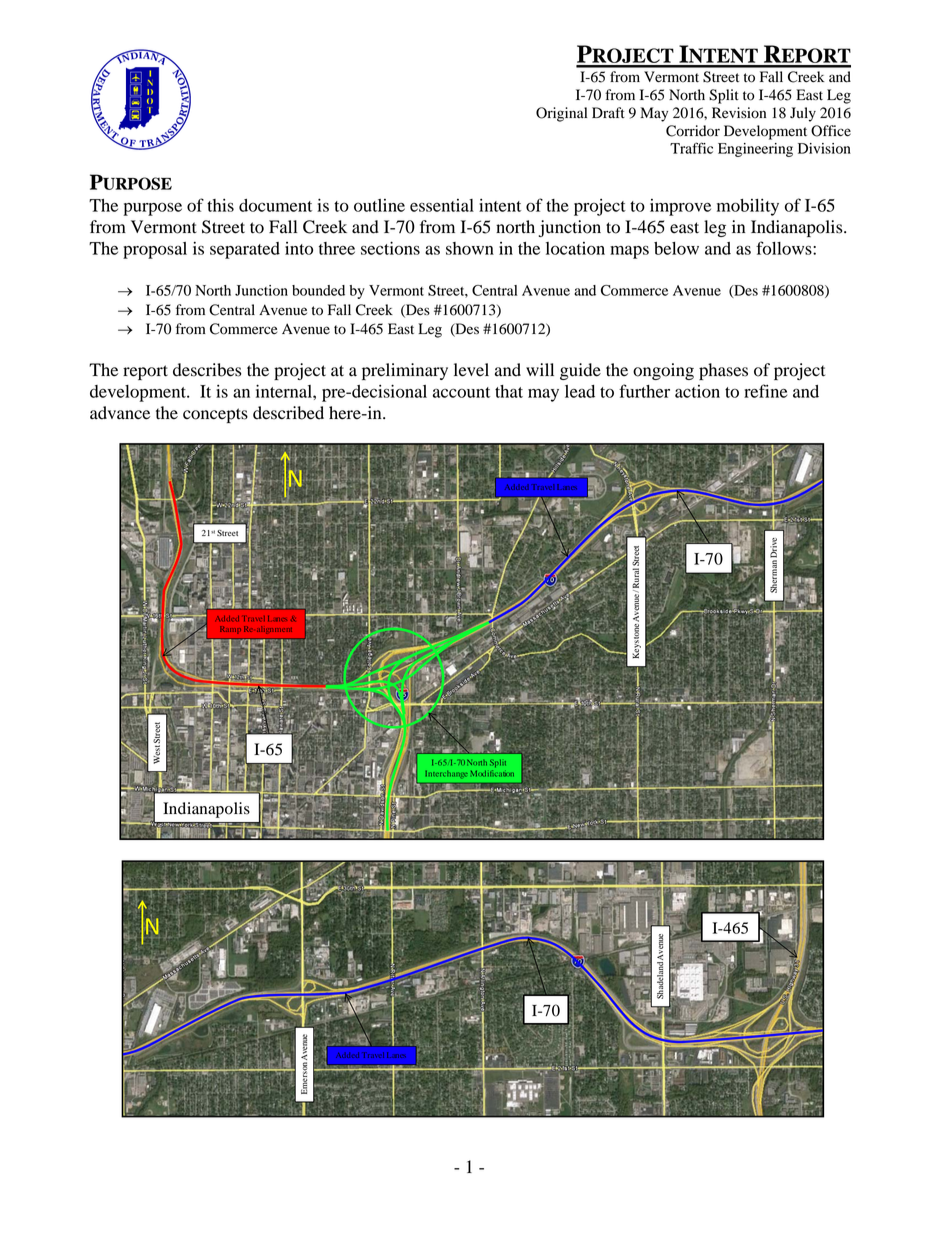 The image size is (952, 1233). Describe the element at coordinates (446, 774) in the image. I see `Interchange` at that location.
